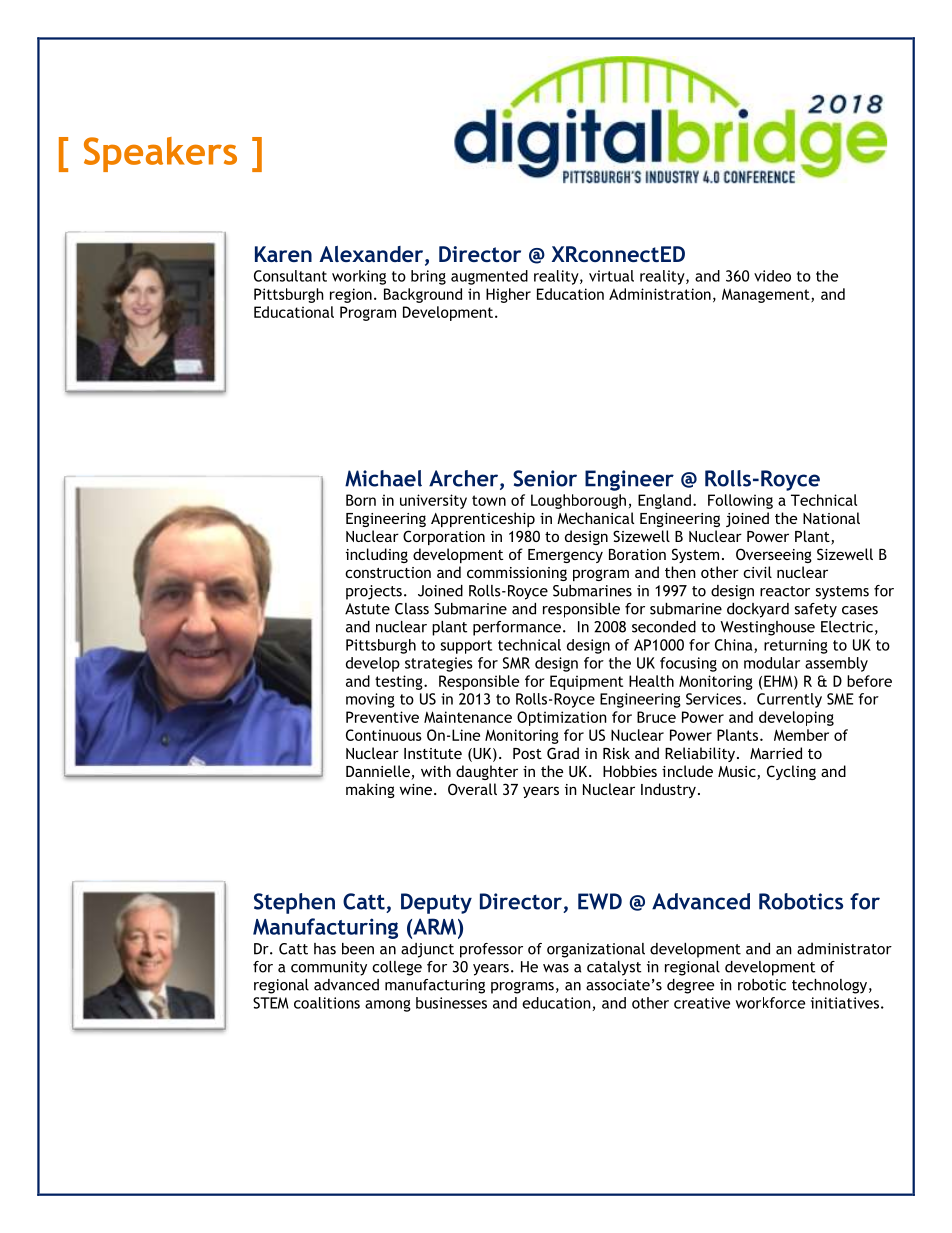 Image resolution: width=952 pixels, height=1233 pixels. Describe the element at coordinates (489, 277) in the page. I see `augmented` at that location.
